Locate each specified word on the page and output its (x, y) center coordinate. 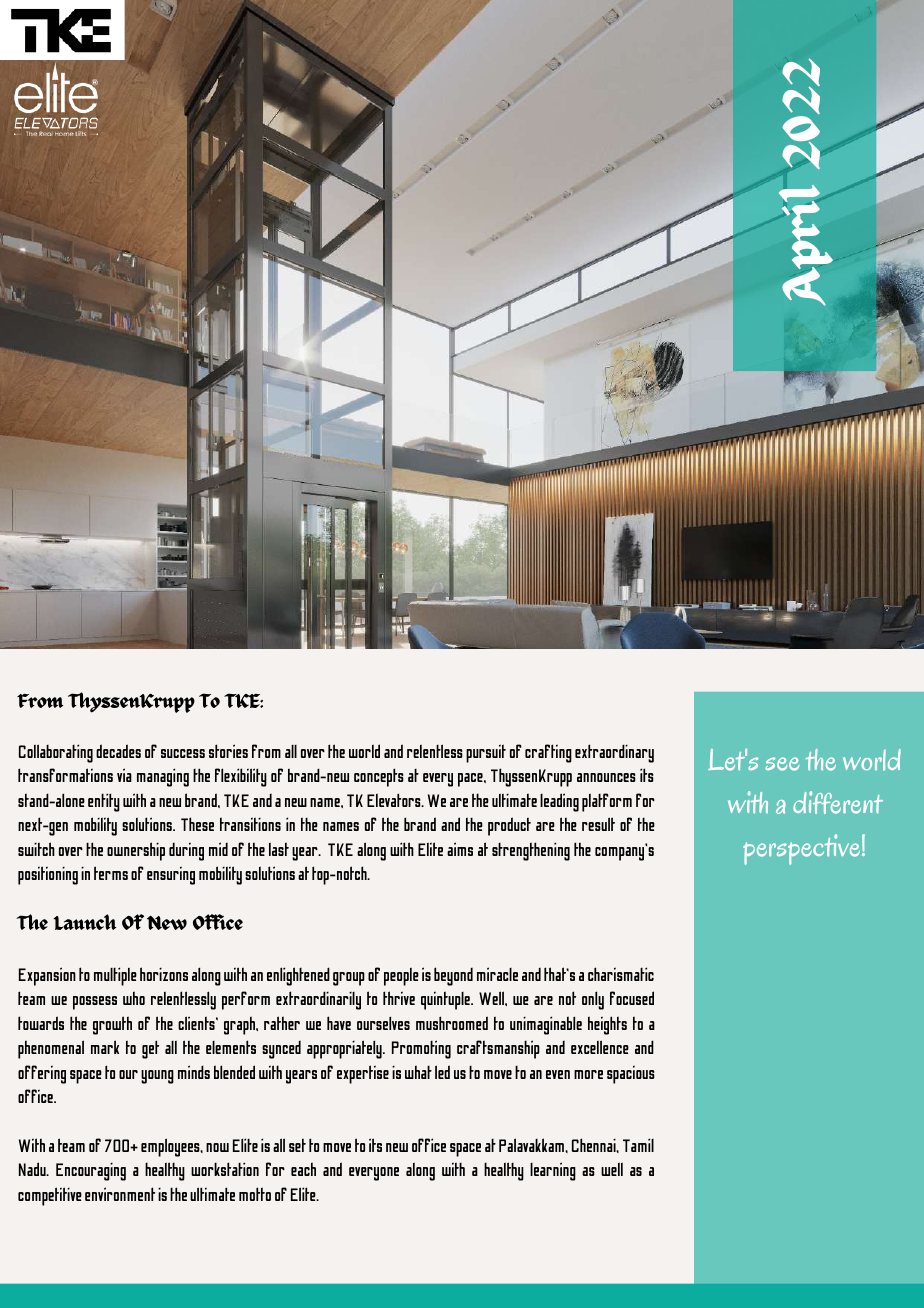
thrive (399, 998)
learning (553, 1171)
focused (632, 998)
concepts (379, 777)
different (838, 802)
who (134, 998)
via (124, 775)
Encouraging (91, 1172)
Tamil (638, 1145)
